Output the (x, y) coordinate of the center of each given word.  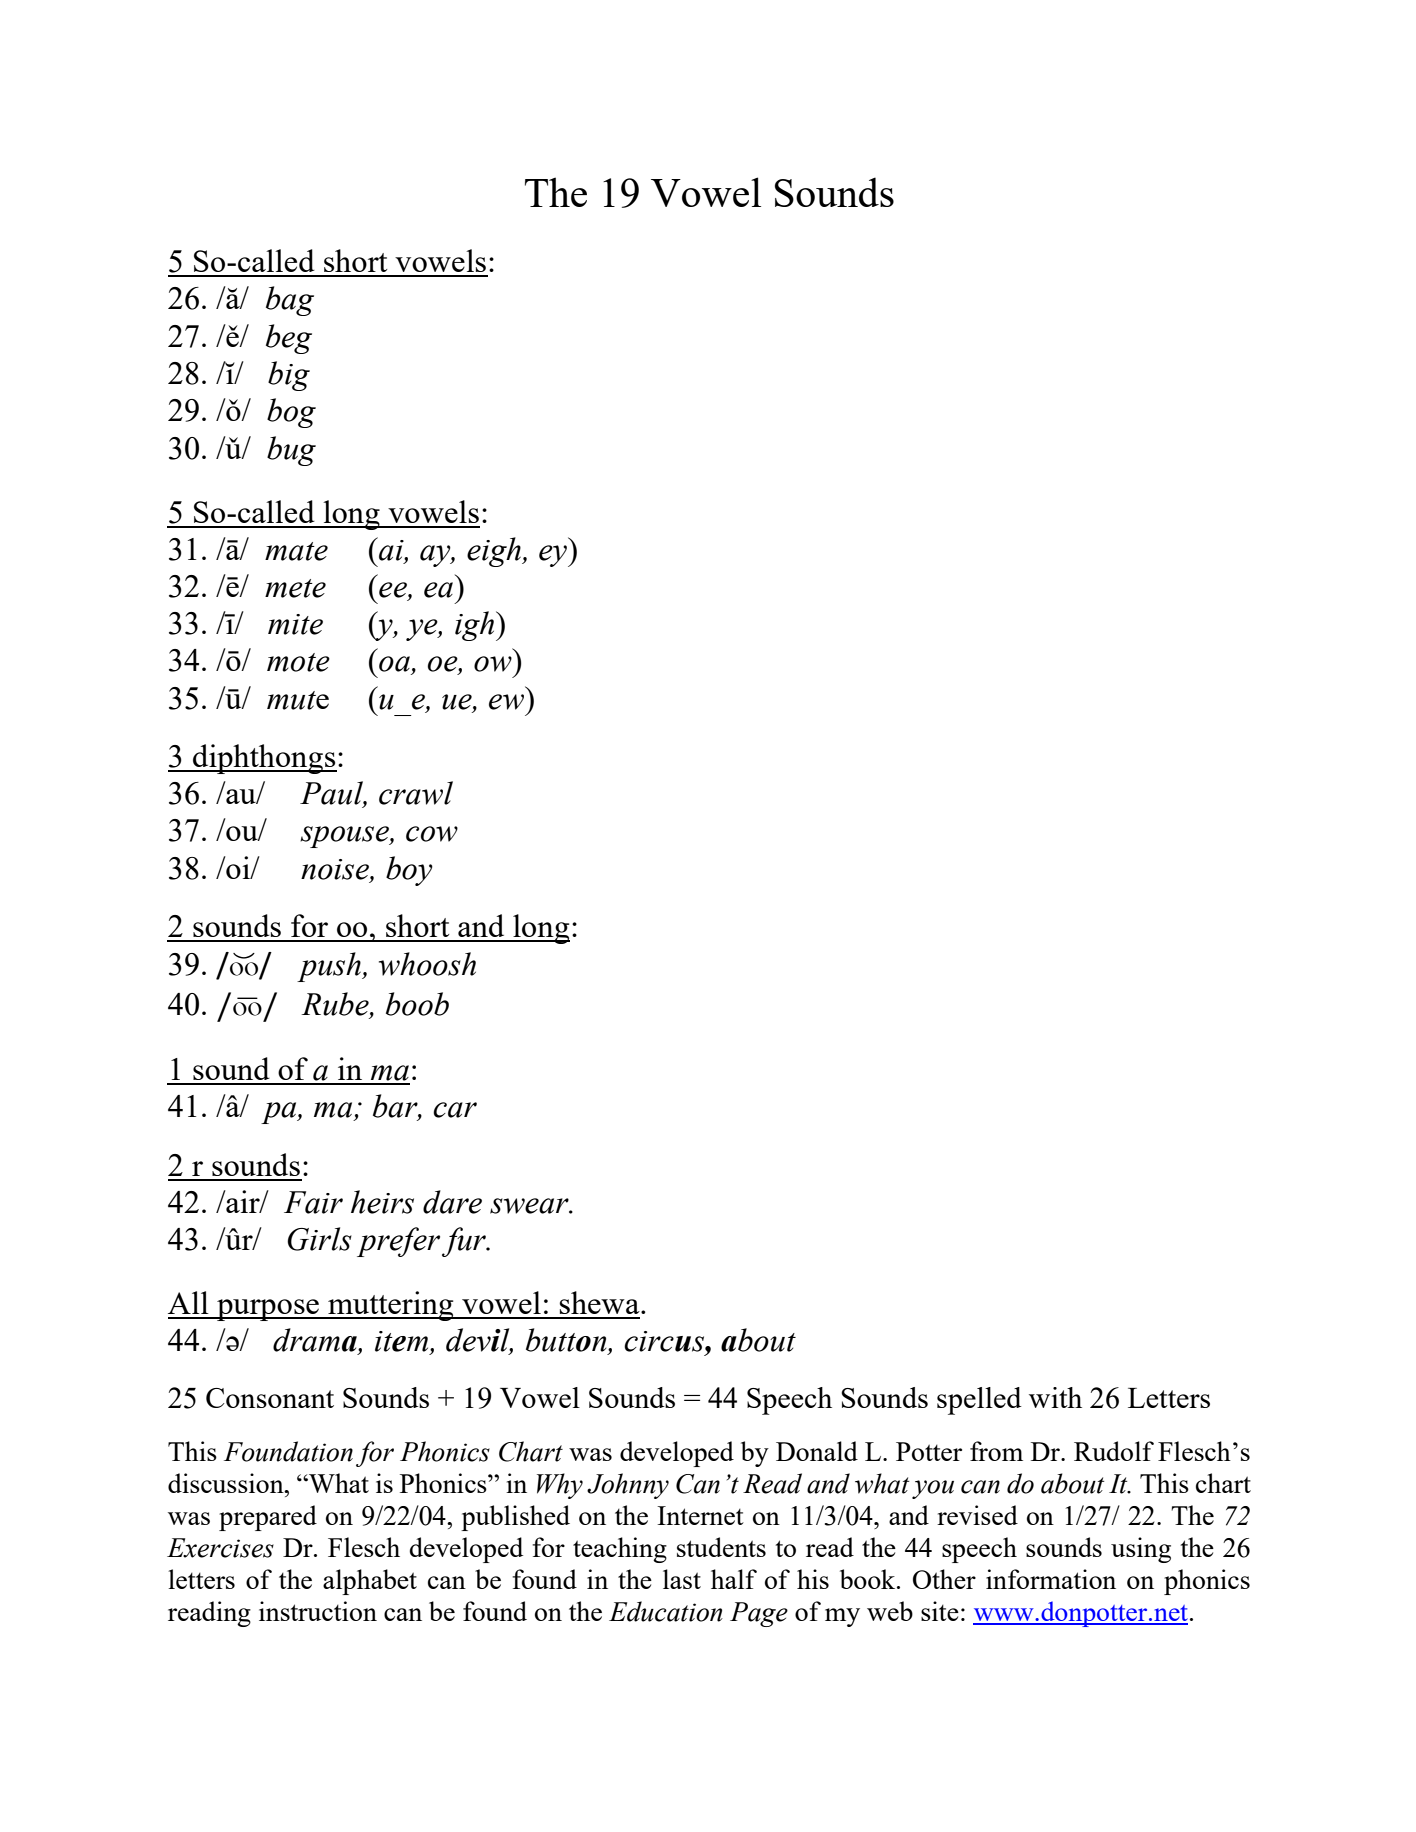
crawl (416, 793)
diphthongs (264, 759)
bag (290, 301)
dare (452, 1202)
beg (289, 339)
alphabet (370, 1582)
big (289, 376)
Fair (313, 1202)
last (682, 1579)
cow (432, 834)
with (1055, 1397)
